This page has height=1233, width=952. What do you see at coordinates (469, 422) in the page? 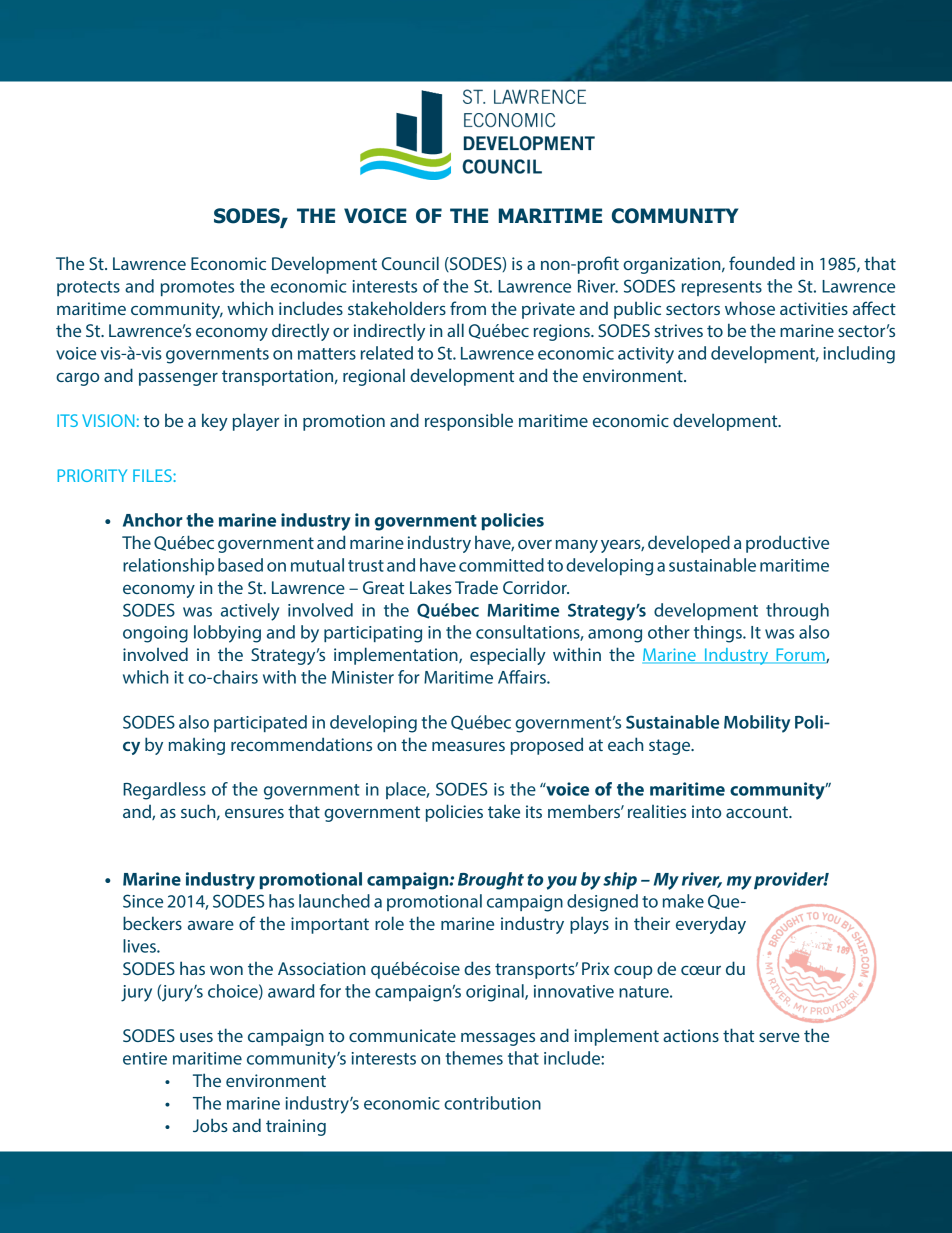
I see `responsible` at bounding box center [469, 422].
